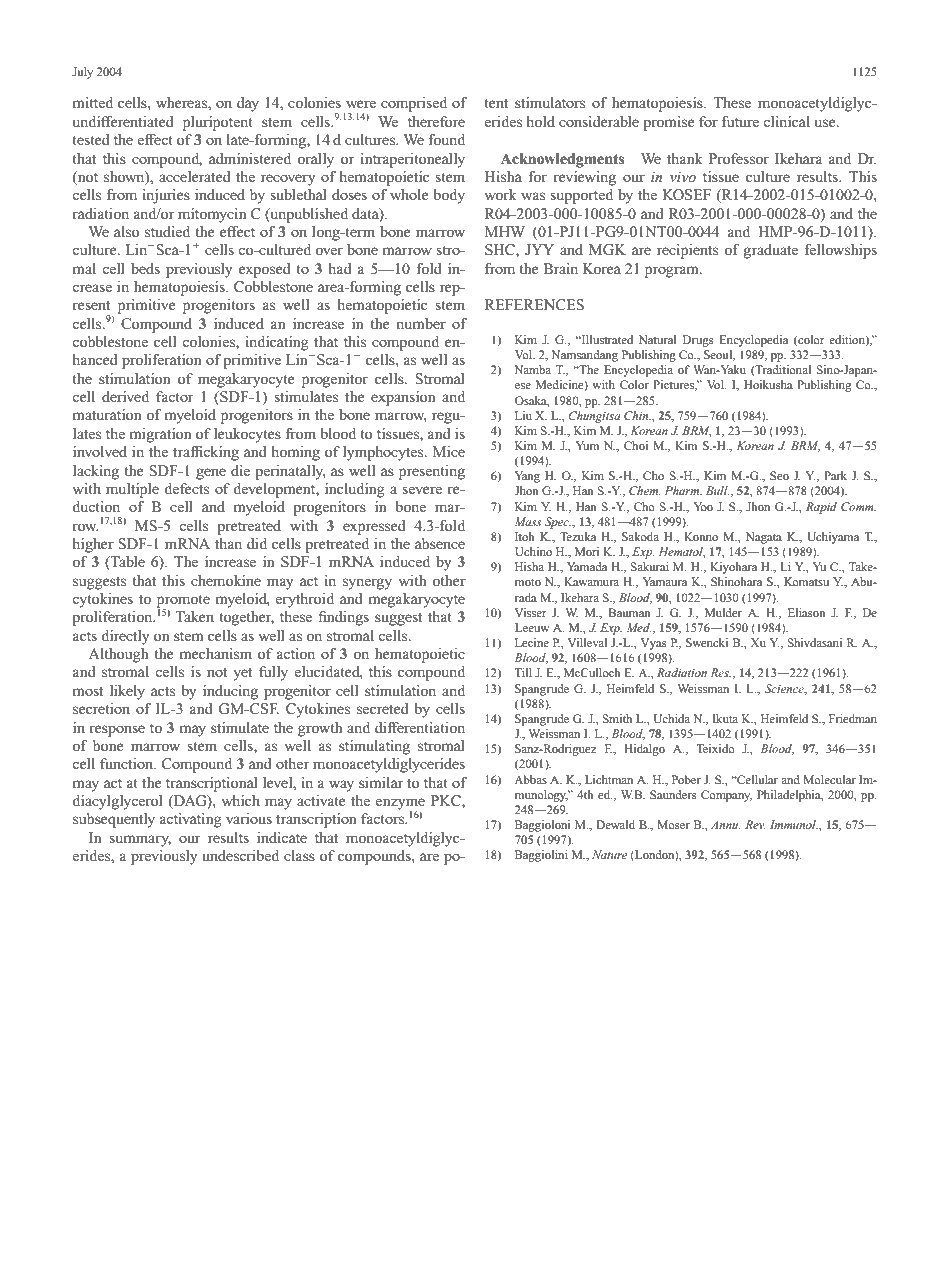  Describe the element at coordinates (771, 251) in the image. I see `graduate` at that location.
